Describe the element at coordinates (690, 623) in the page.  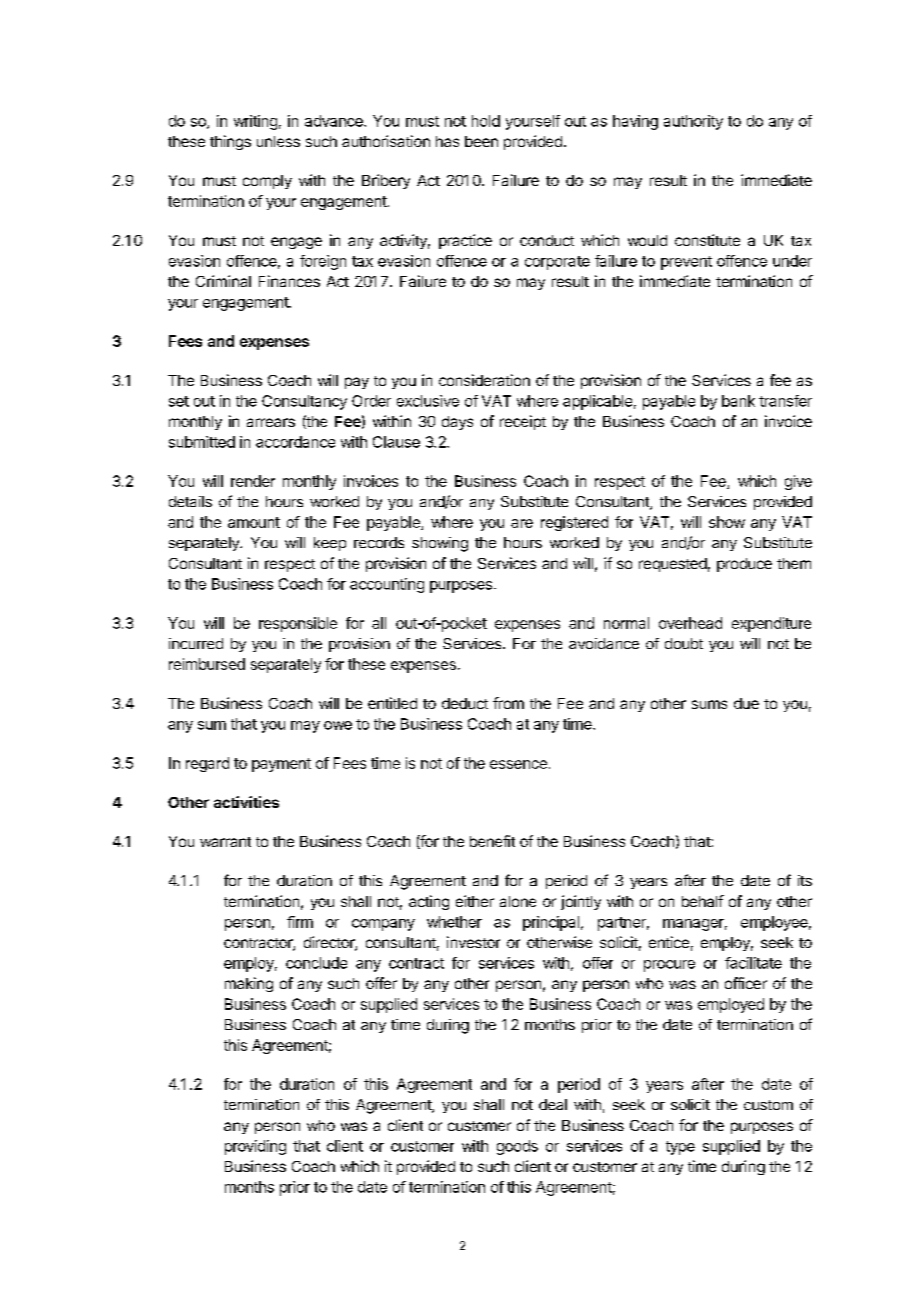
I see `overhead` at that location.
